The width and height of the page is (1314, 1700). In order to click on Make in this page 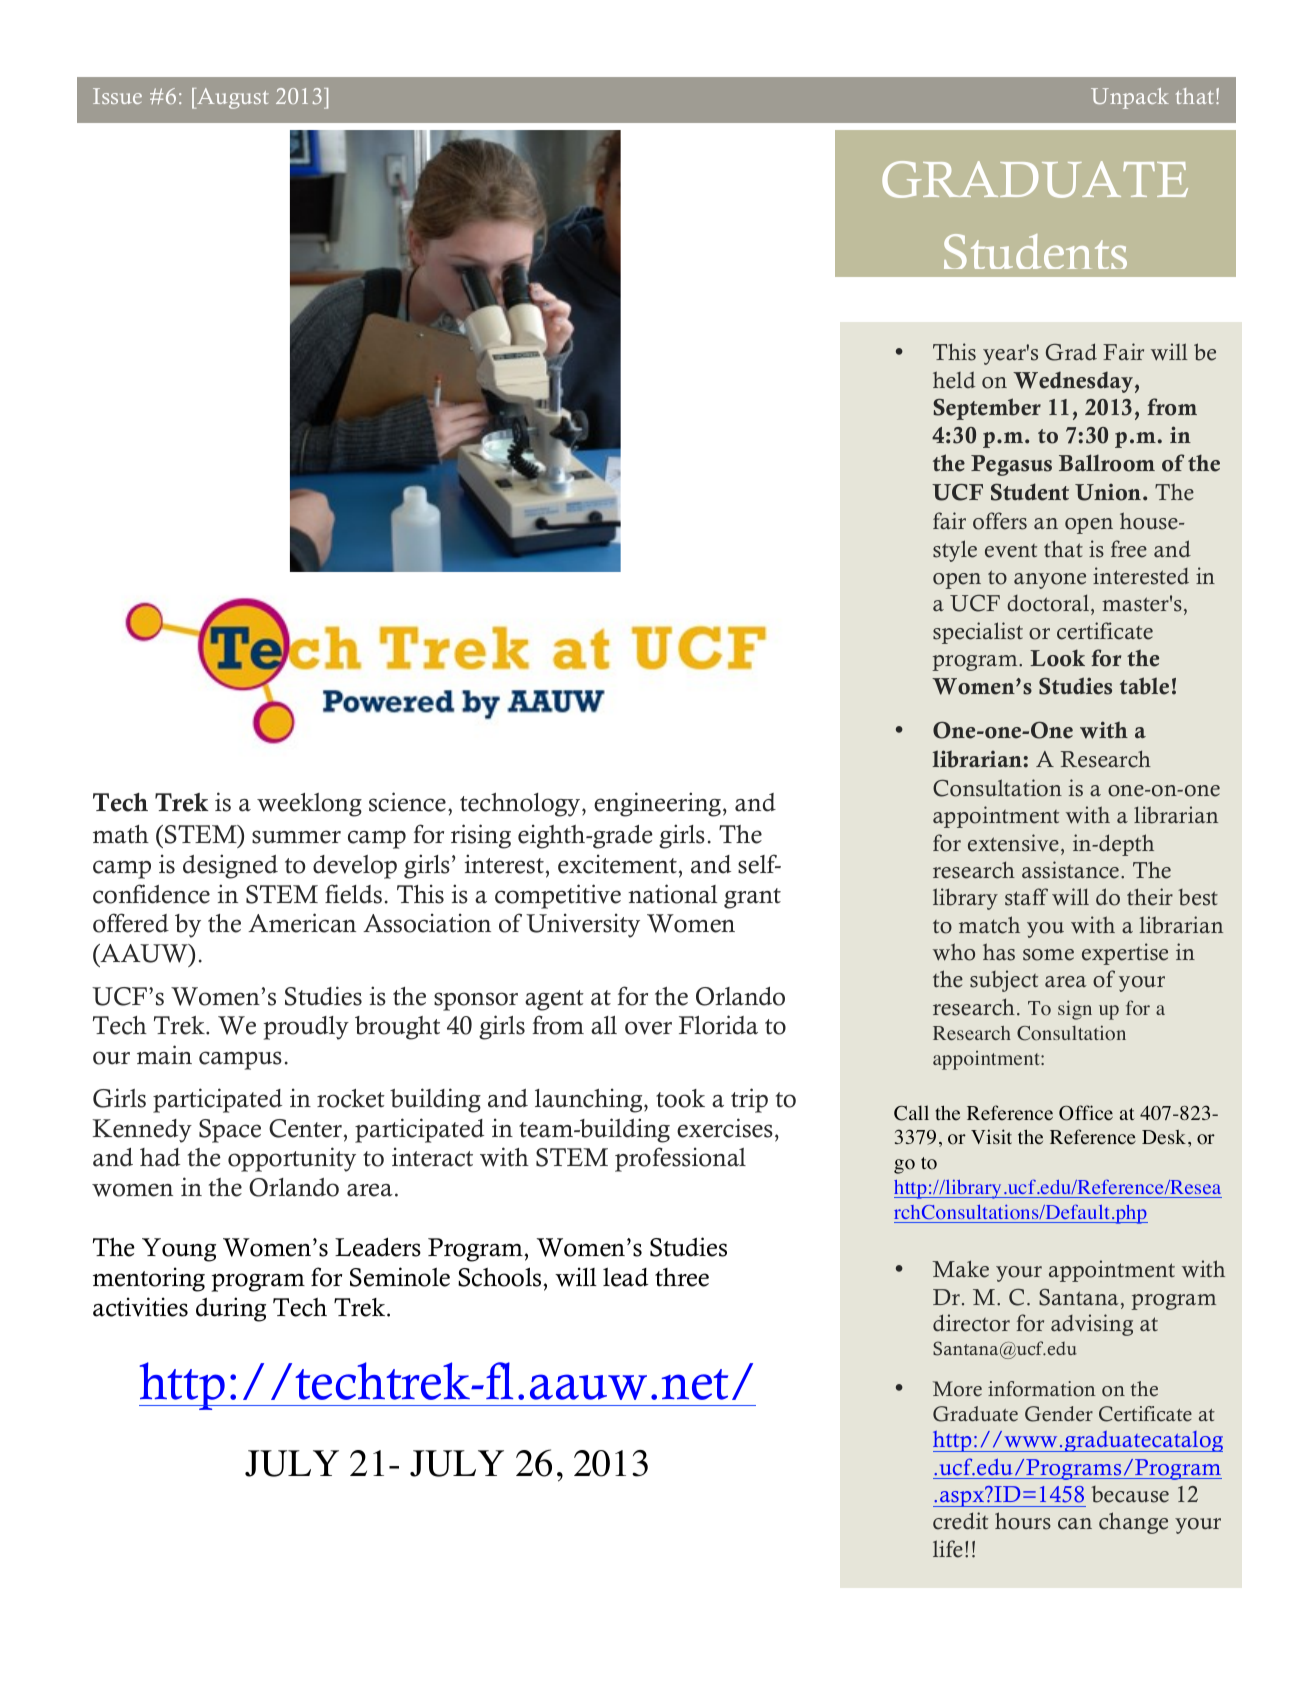, I will do `click(960, 1269)`.
